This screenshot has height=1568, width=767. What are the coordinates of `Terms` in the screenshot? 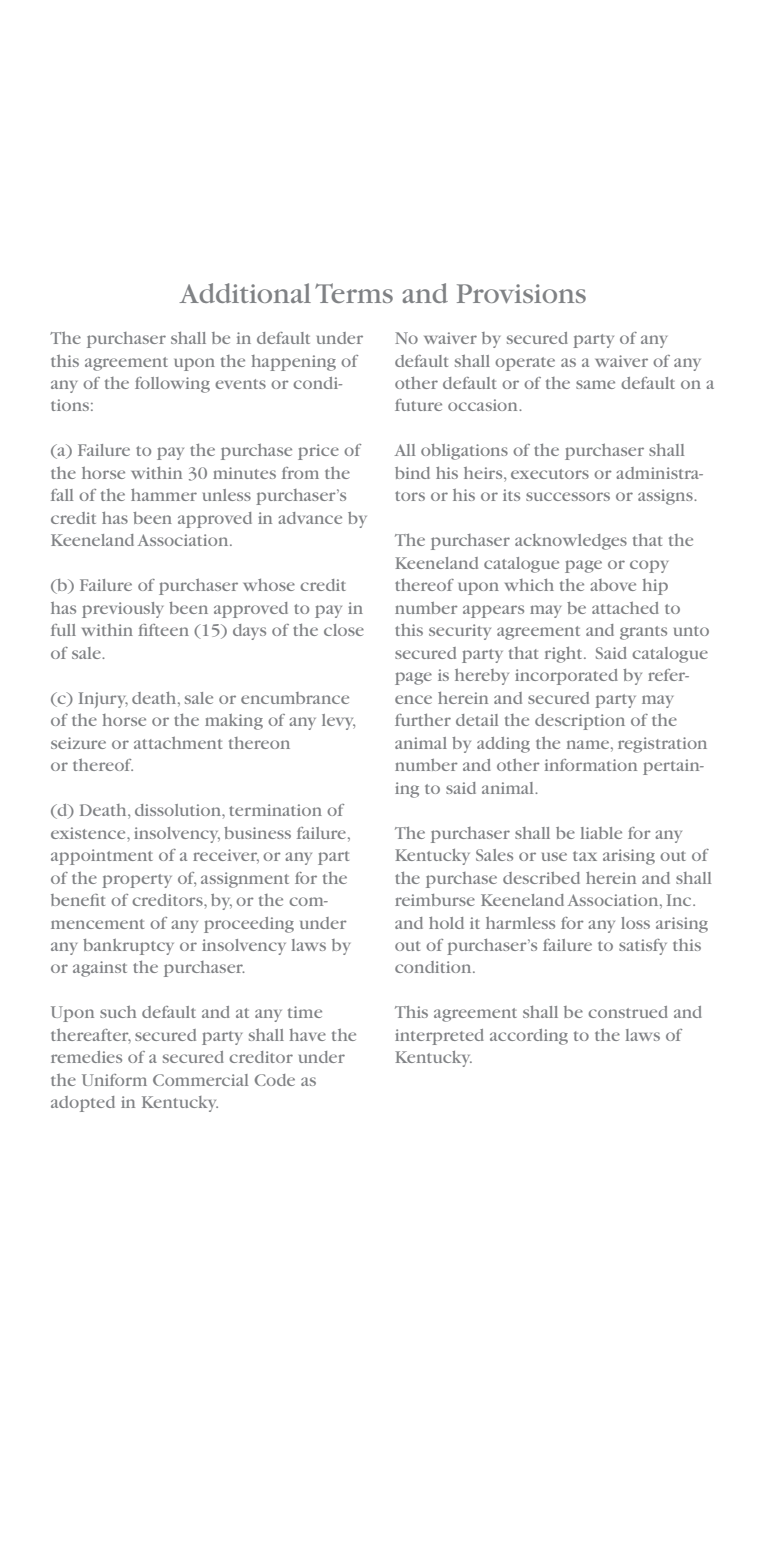 It's located at (354, 293).
